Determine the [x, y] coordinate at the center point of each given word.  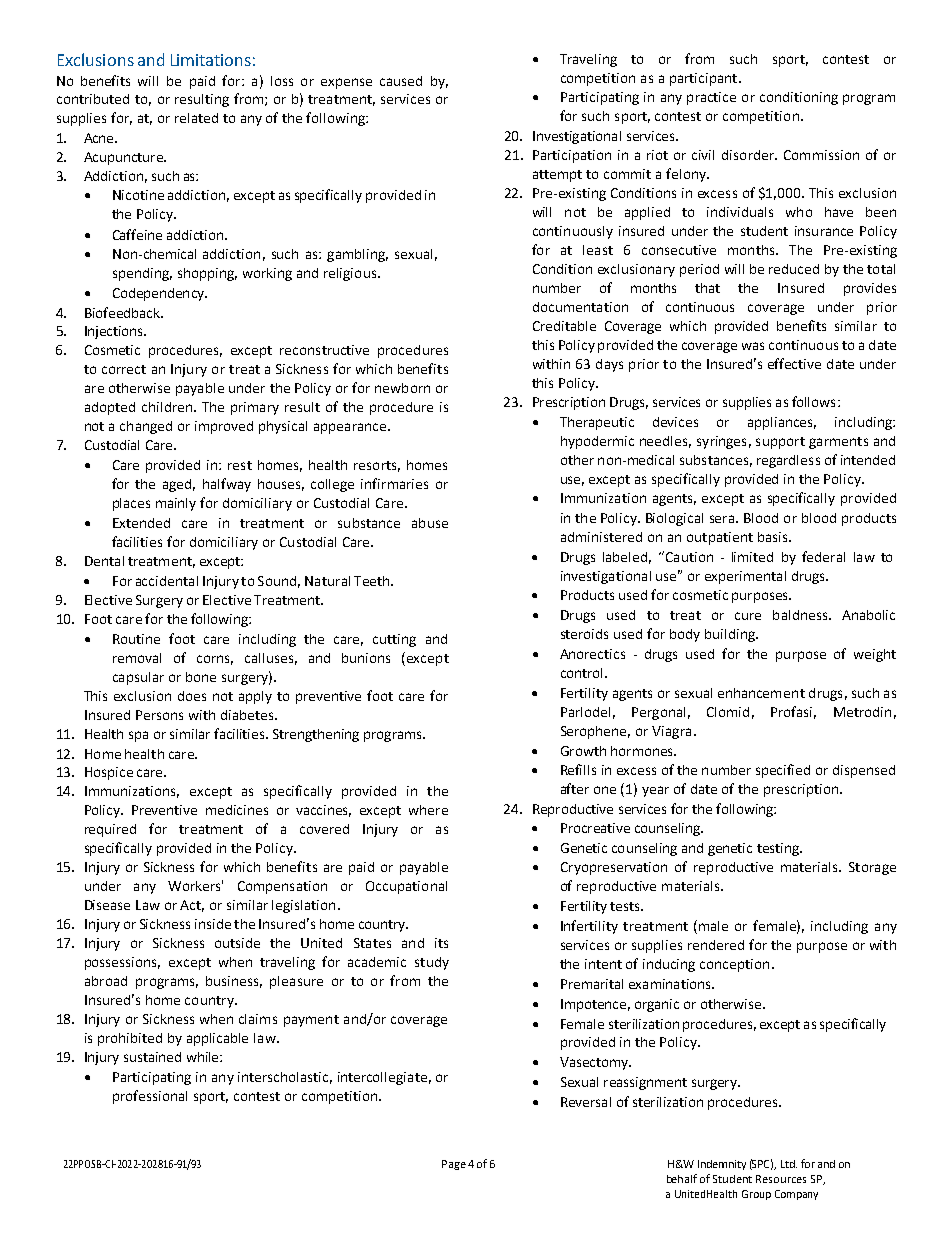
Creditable [564, 326]
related [196, 118]
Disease [107, 905]
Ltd [789, 1164]
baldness [801, 615]
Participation [572, 156]
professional [150, 1097]
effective [794, 363]
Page [454, 1165]
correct [124, 369]
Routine [136, 639]
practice [711, 98]
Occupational [406, 887]
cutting [394, 640]
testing [779, 849]
